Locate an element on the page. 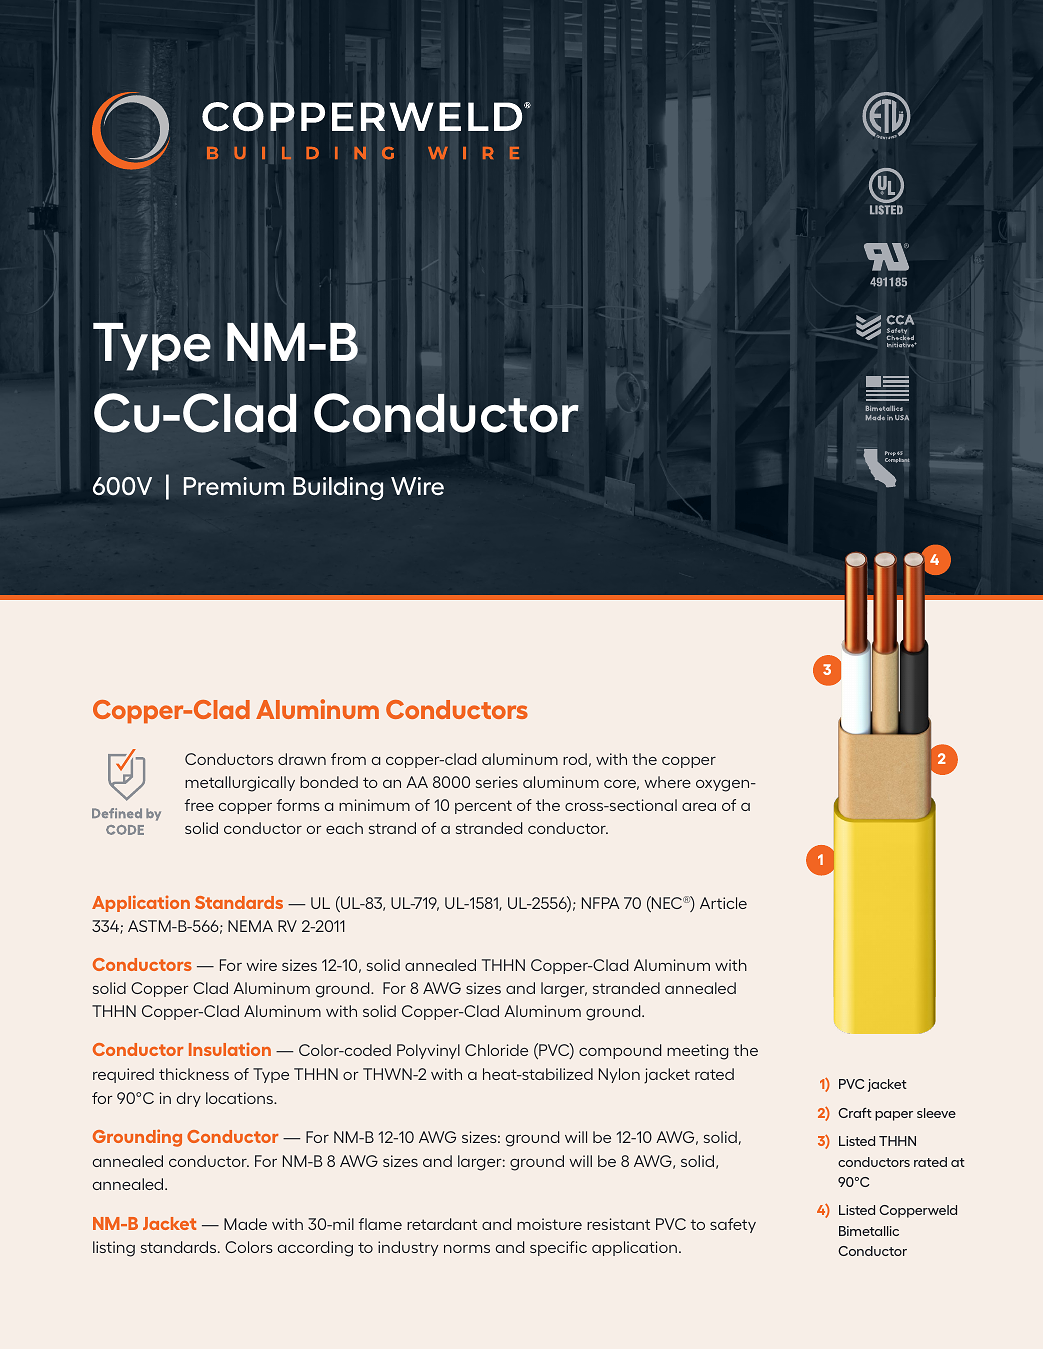 The image size is (1043, 1349). area is located at coordinates (699, 806).
